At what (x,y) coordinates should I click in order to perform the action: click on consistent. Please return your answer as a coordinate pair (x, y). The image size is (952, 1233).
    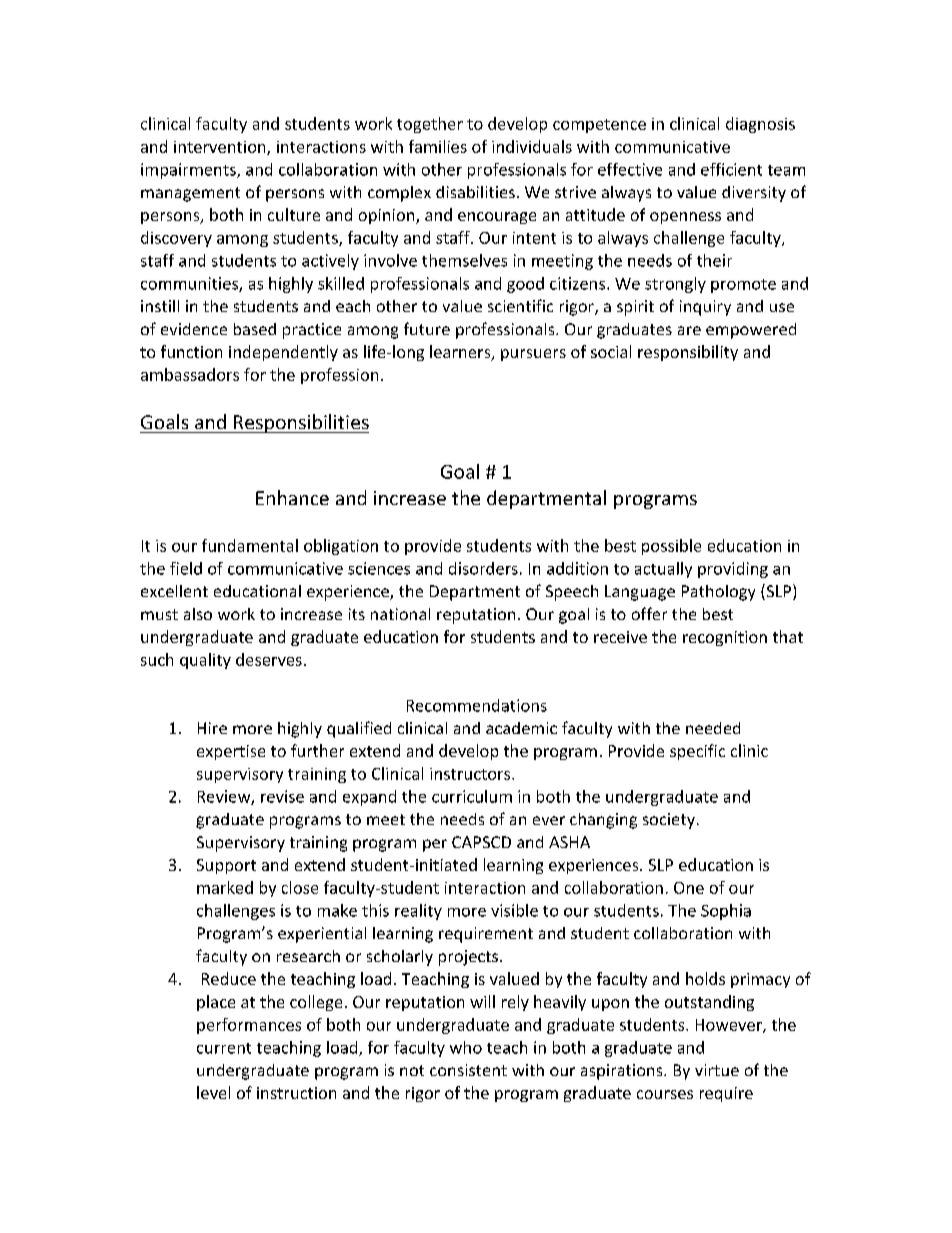
    Looking at the image, I should click on (468, 1070).
